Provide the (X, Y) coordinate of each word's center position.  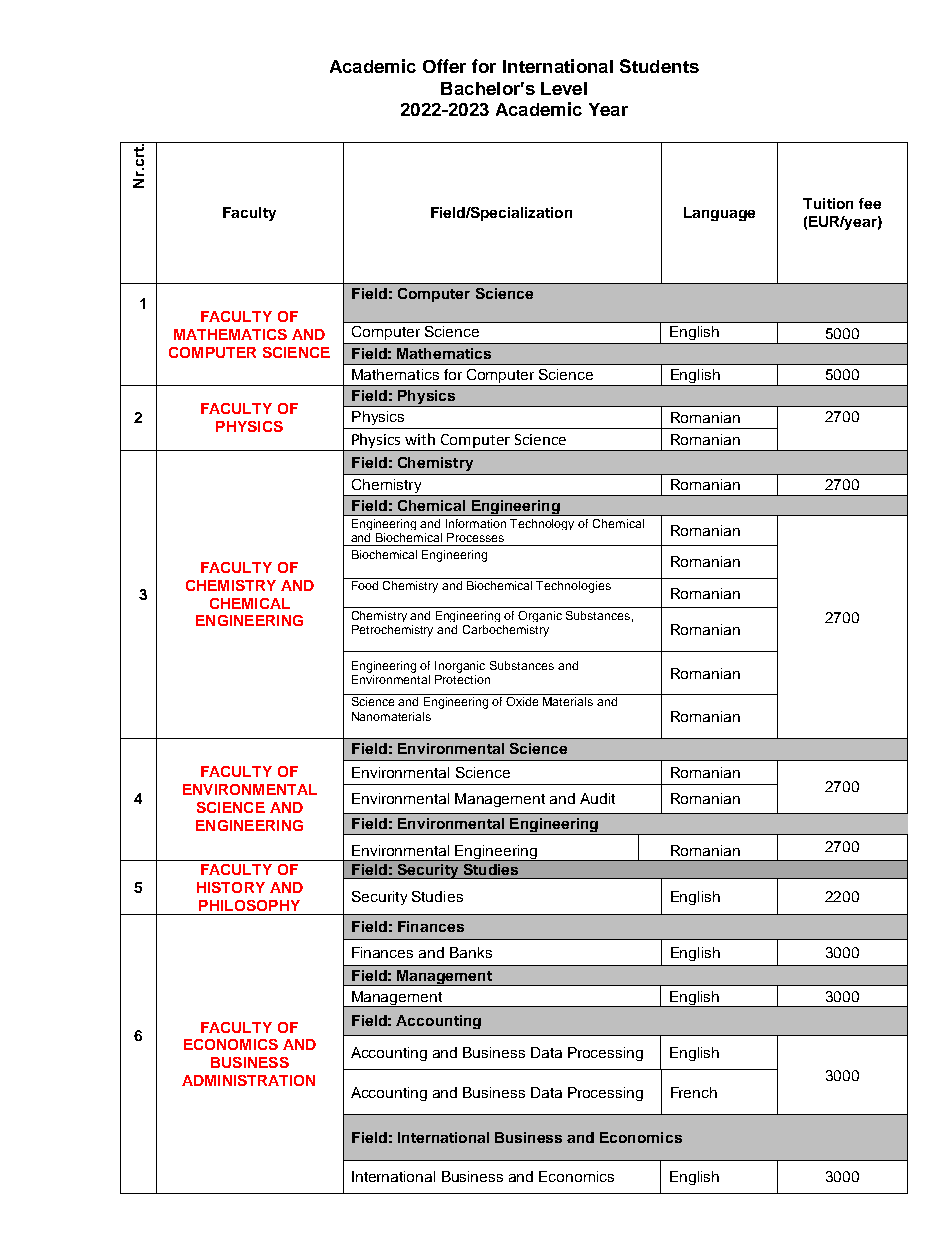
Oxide (522, 701)
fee (870, 203)
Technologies (573, 587)
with (420, 439)
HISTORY (231, 887)
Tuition (828, 203)
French (694, 1092)
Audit (597, 798)
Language (719, 214)
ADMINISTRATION (248, 1080)
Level (564, 88)
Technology (542, 524)
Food (365, 585)
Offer (444, 66)
